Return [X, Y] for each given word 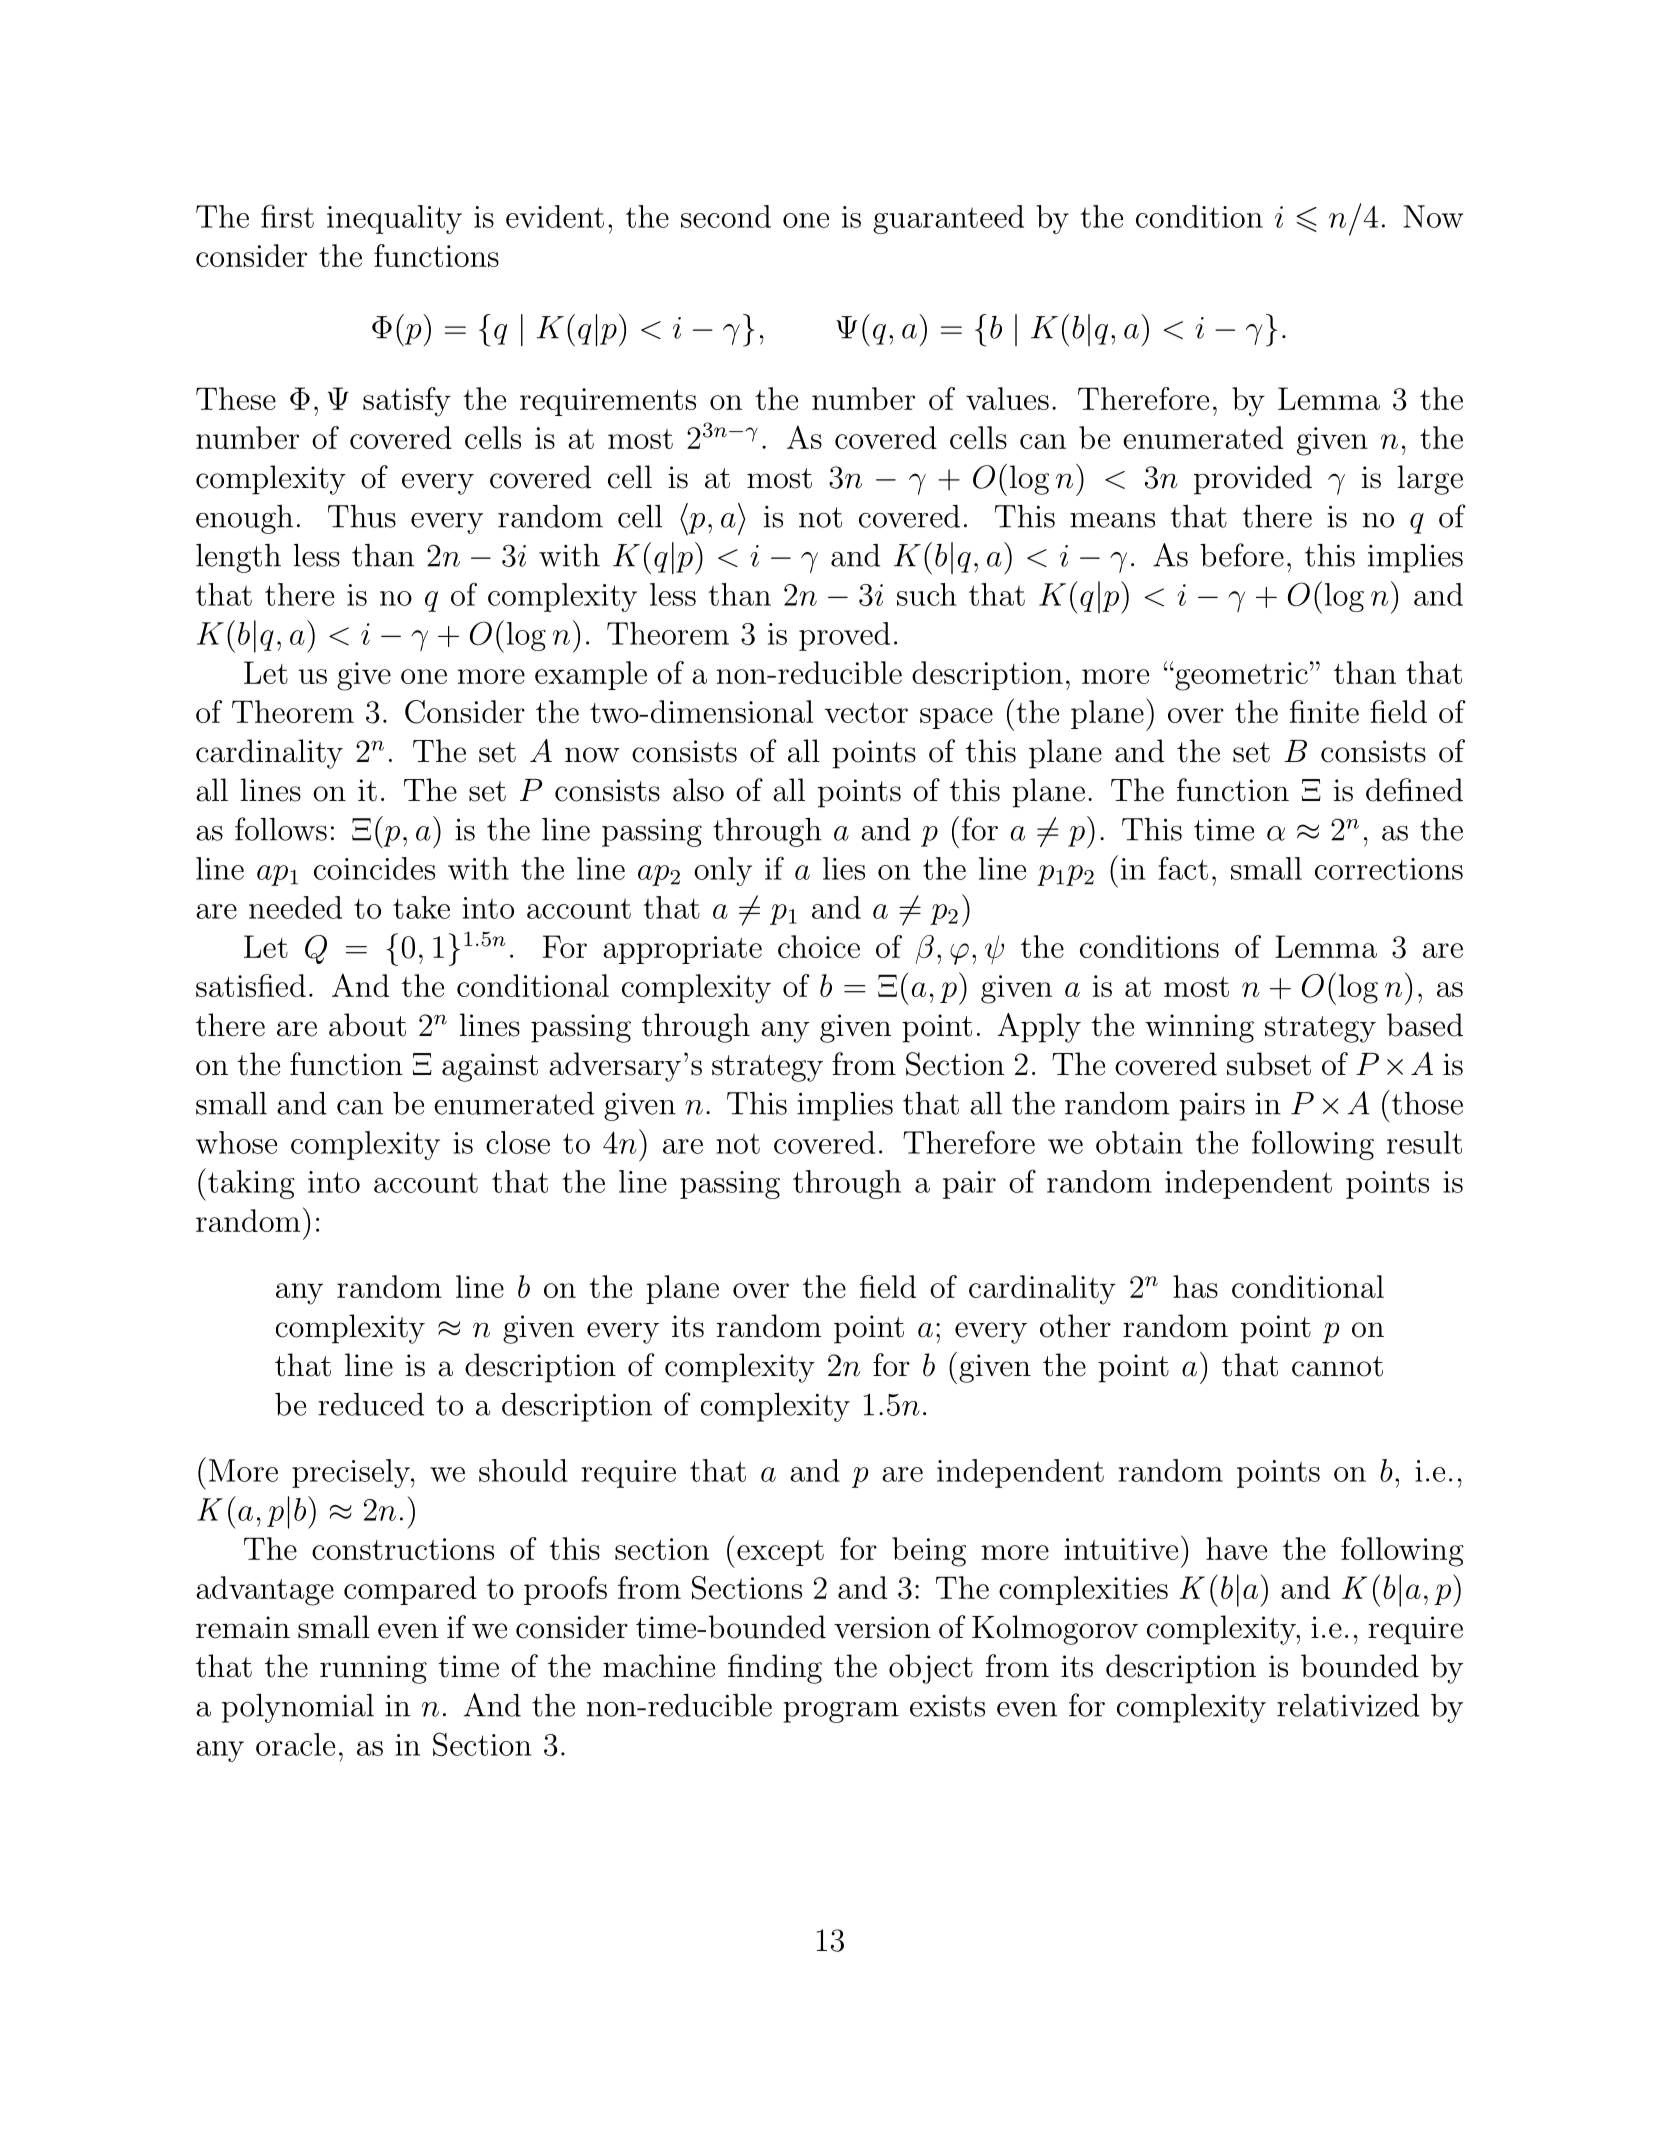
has [1195, 1286]
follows [281, 829]
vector [866, 713]
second [726, 216]
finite [1324, 711]
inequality [394, 219]
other [1075, 1326]
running [373, 1669]
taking [251, 1184]
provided [1253, 480]
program [841, 1712]
